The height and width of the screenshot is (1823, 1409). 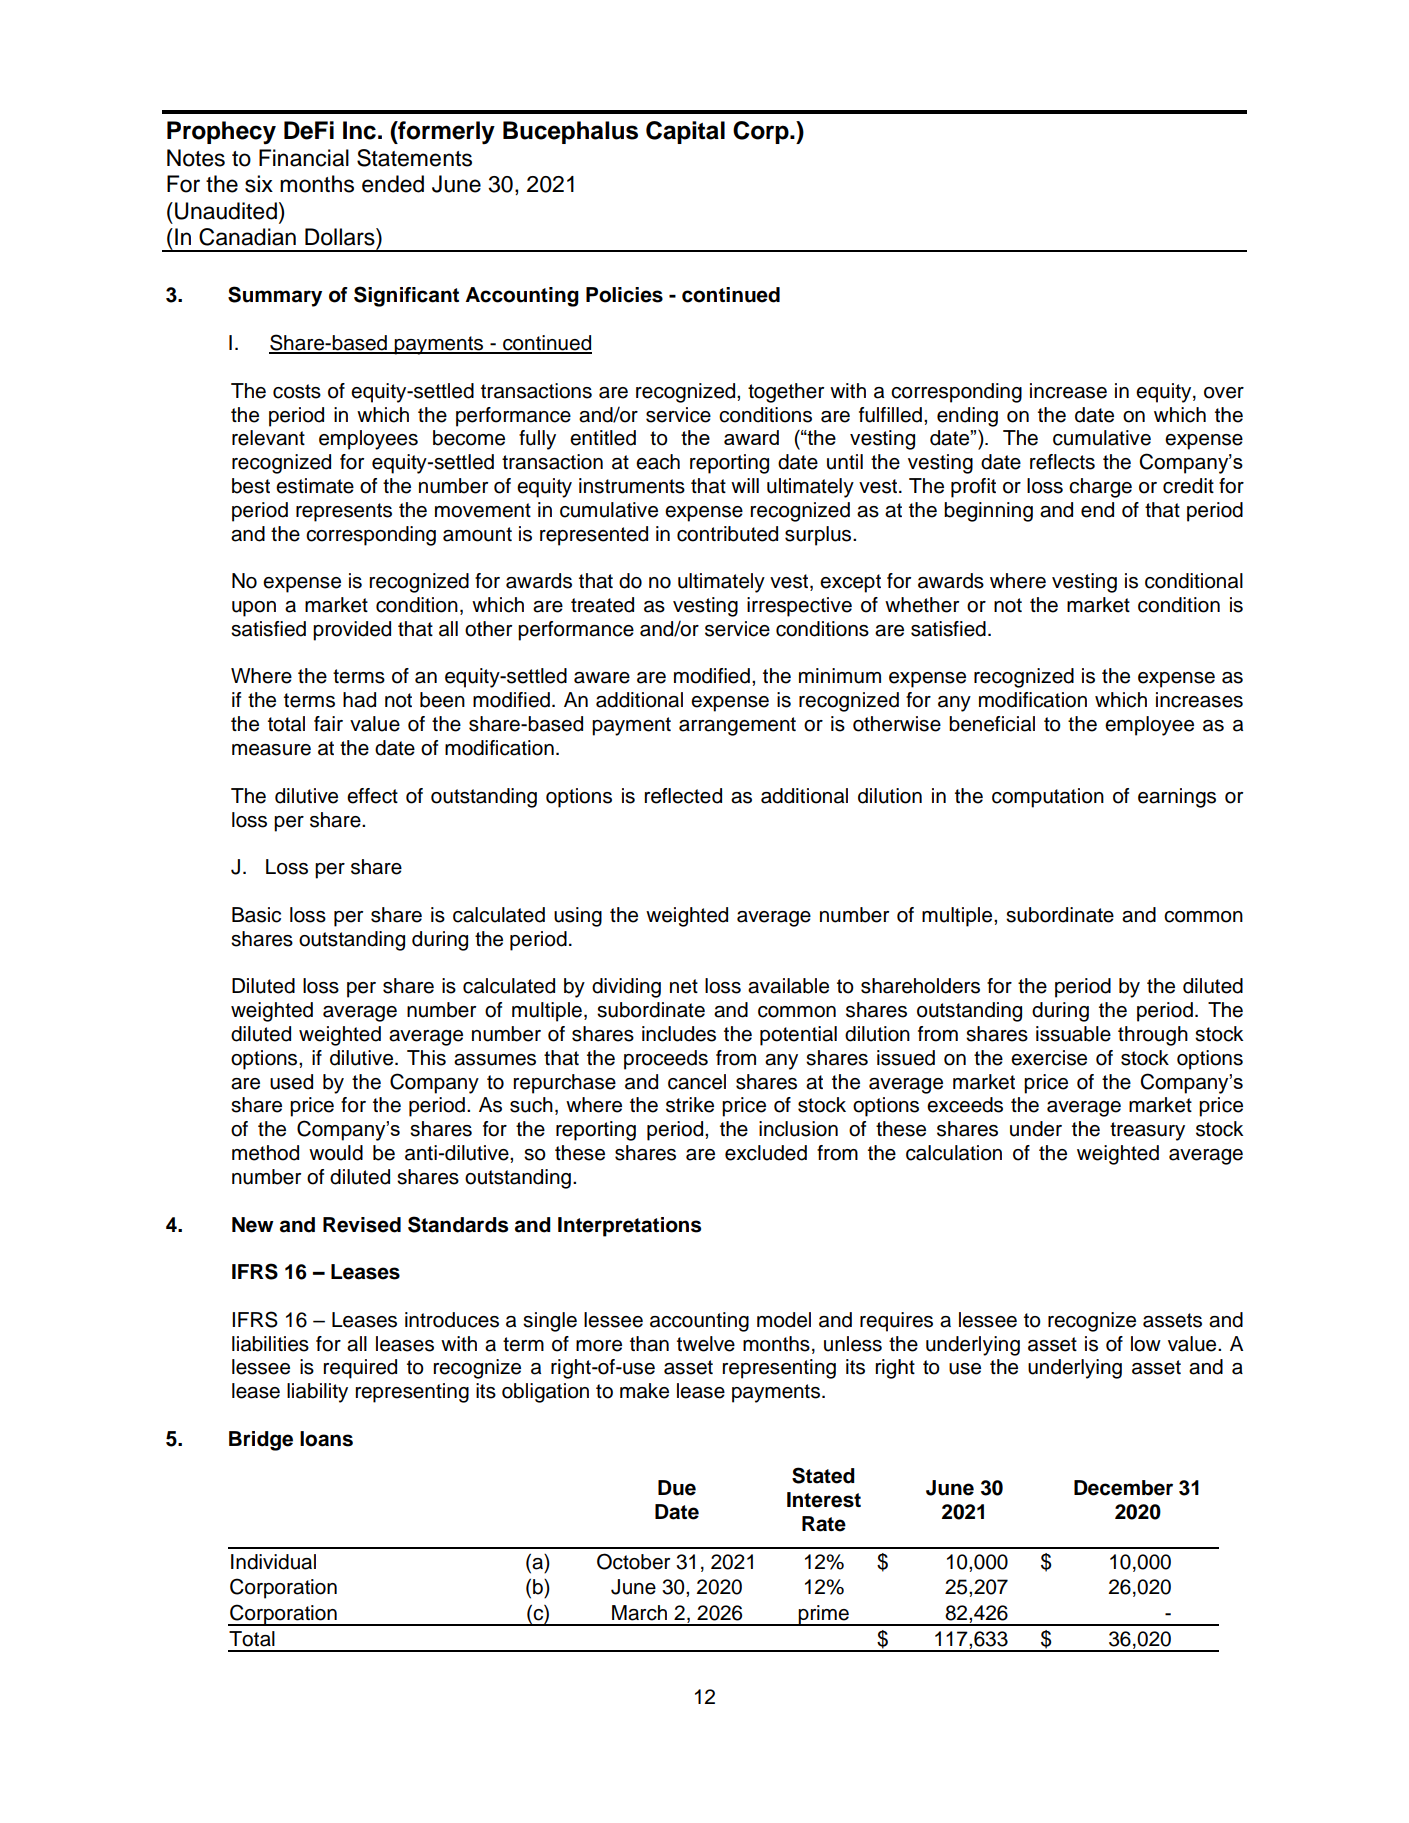 What do you see at coordinates (362, 1225) in the screenshot?
I see `Revised` at bounding box center [362, 1225].
